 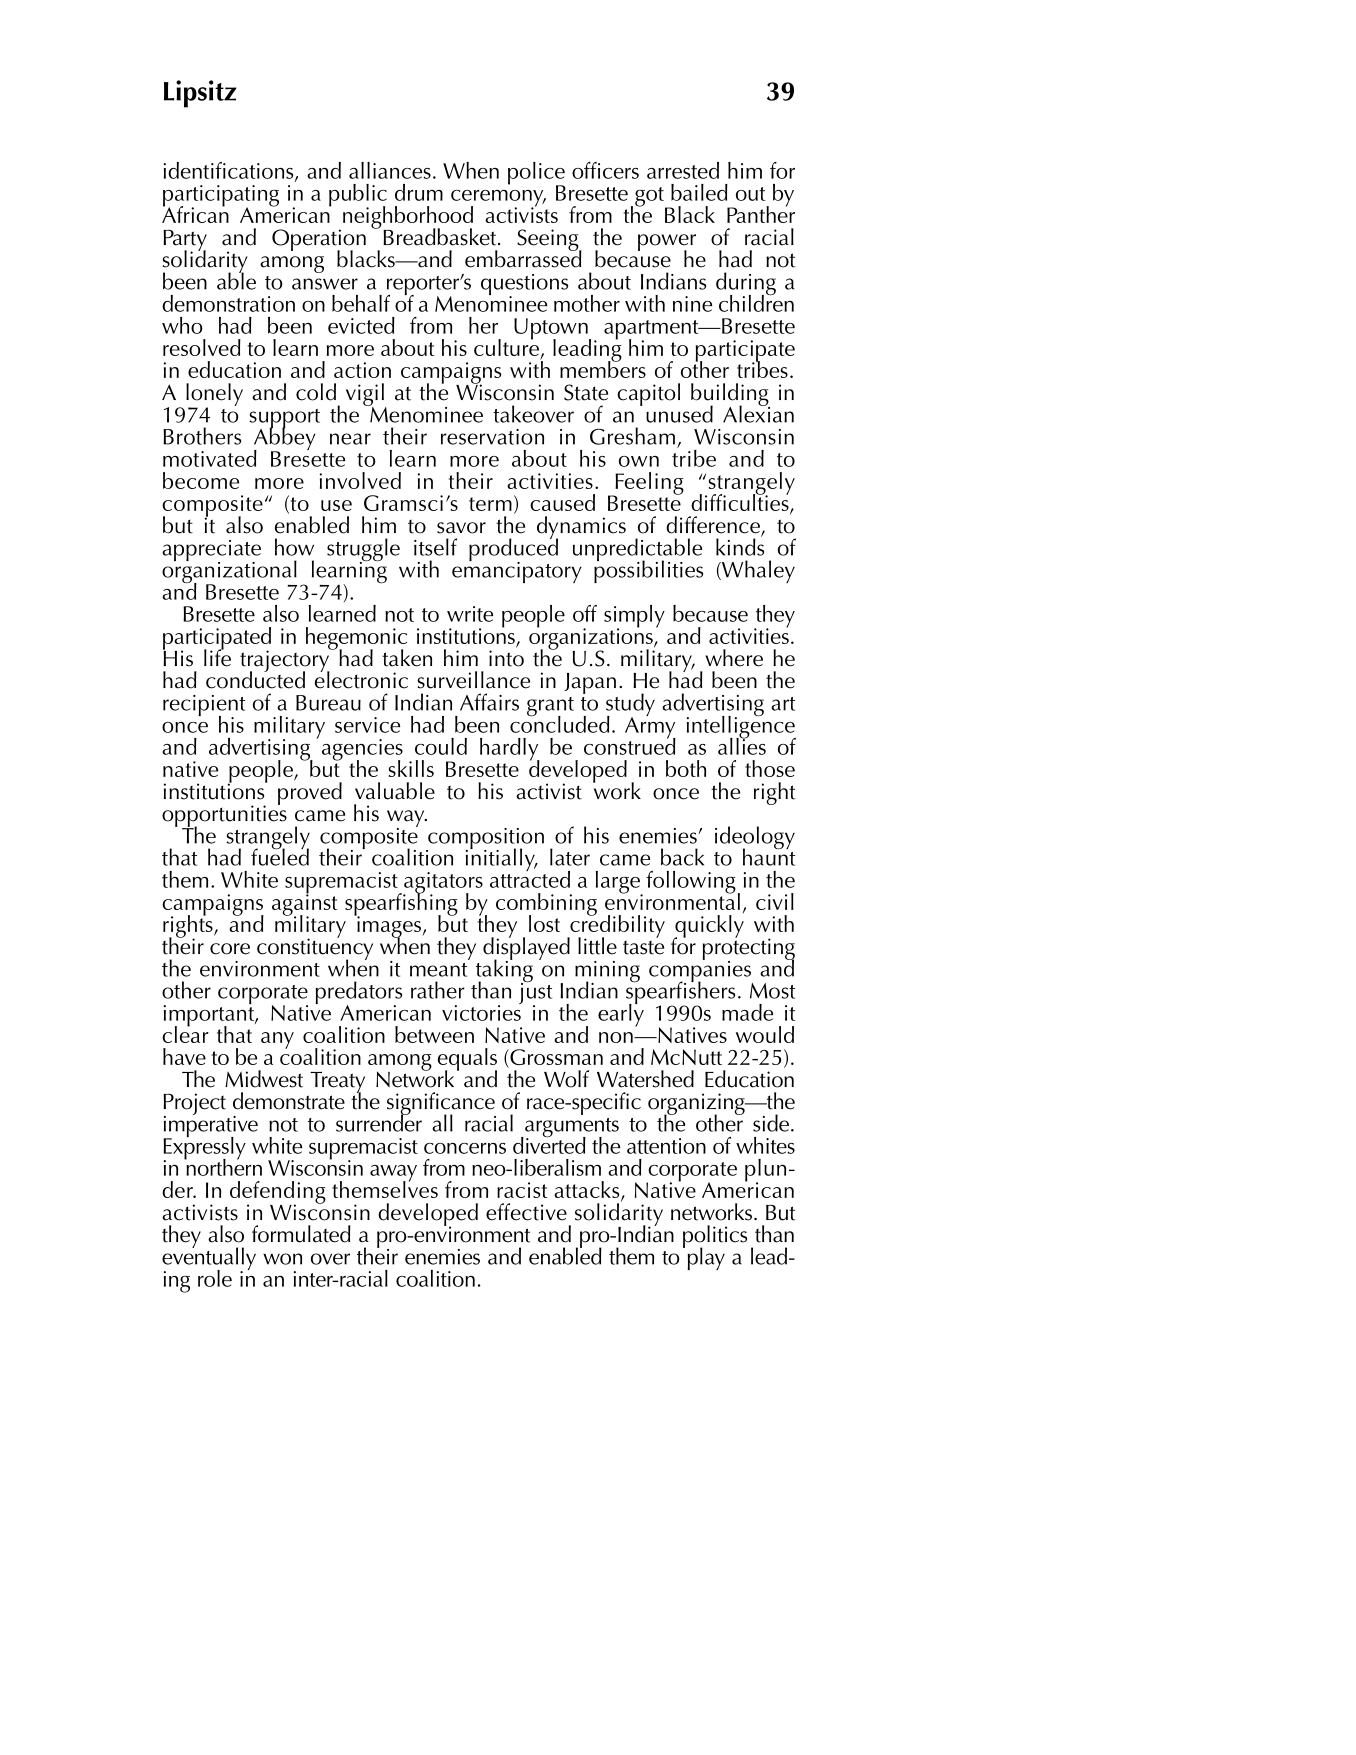 What do you see at coordinates (492, 437) in the document?
I see `reservation` at bounding box center [492, 437].
